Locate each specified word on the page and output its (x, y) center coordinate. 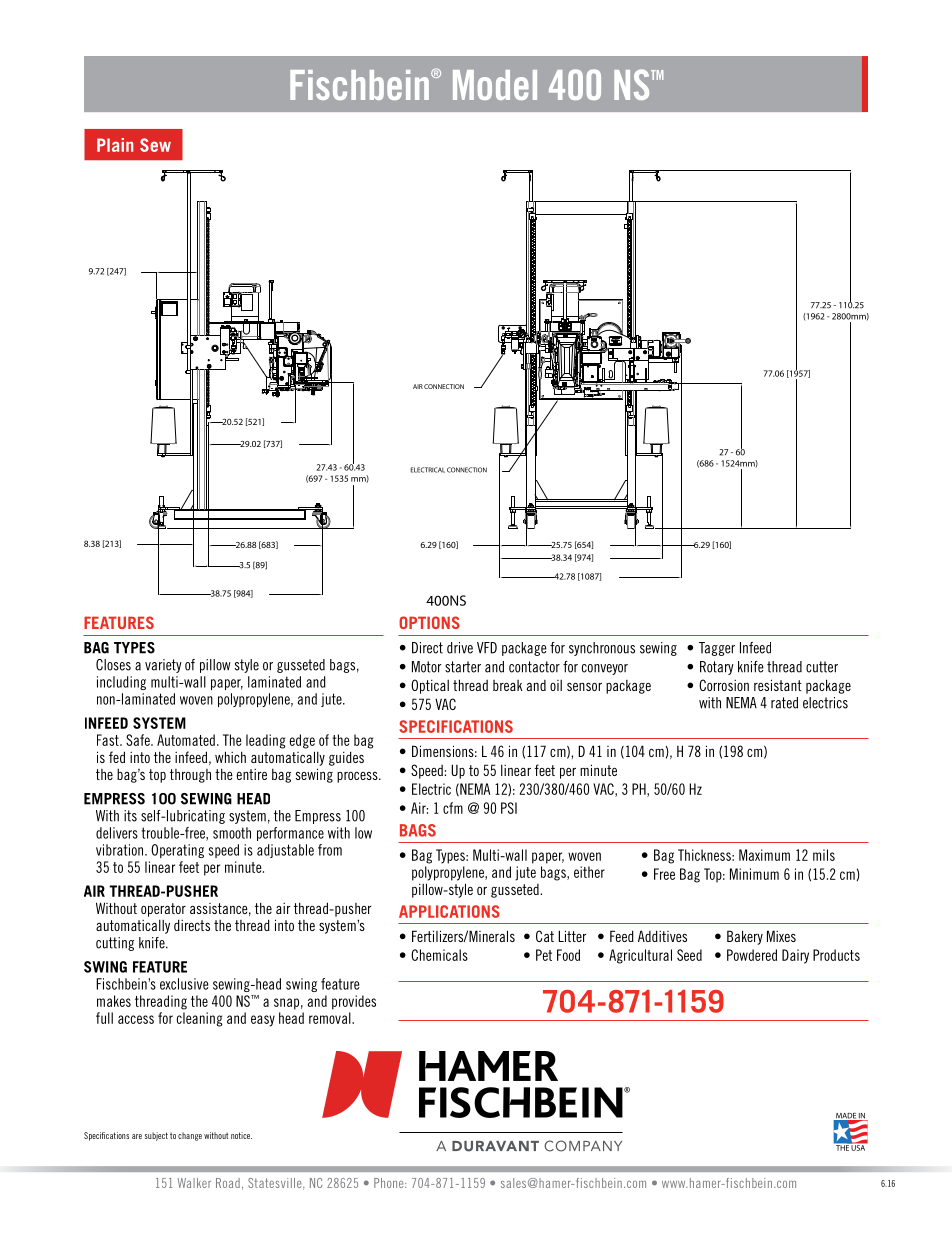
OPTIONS (429, 622)
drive (460, 648)
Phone (390, 1183)
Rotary (717, 668)
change (190, 1136)
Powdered (752, 955)
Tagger (717, 649)
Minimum (754, 874)
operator (163, 910)
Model (495, 85)
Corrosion (724, 685)
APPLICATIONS (449, 911)
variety (163, 666)
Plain (115, 145)
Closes (113, 665)
